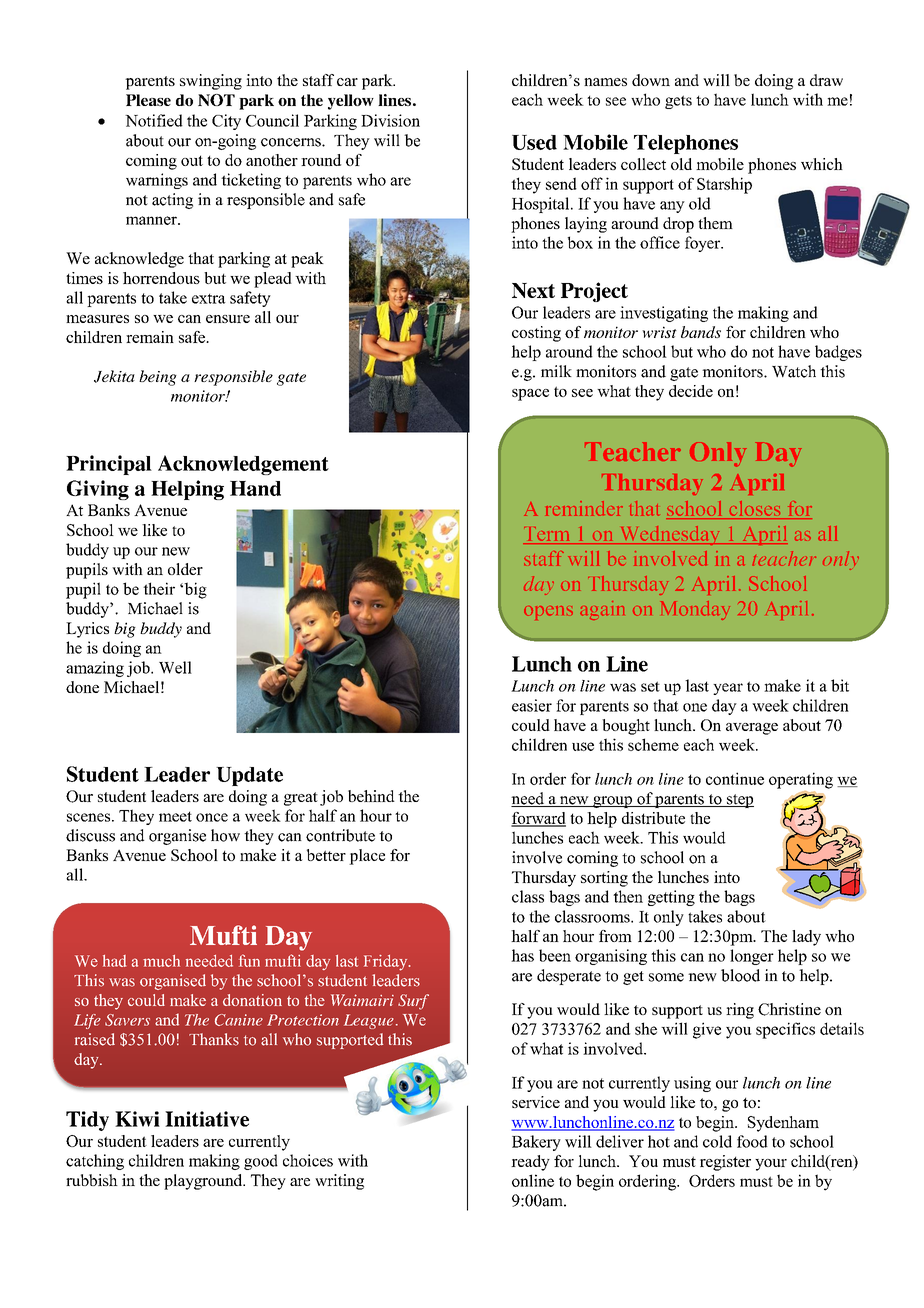  Describe the element at coordinates (548, 613) in the document. I see `opens` at that location.
